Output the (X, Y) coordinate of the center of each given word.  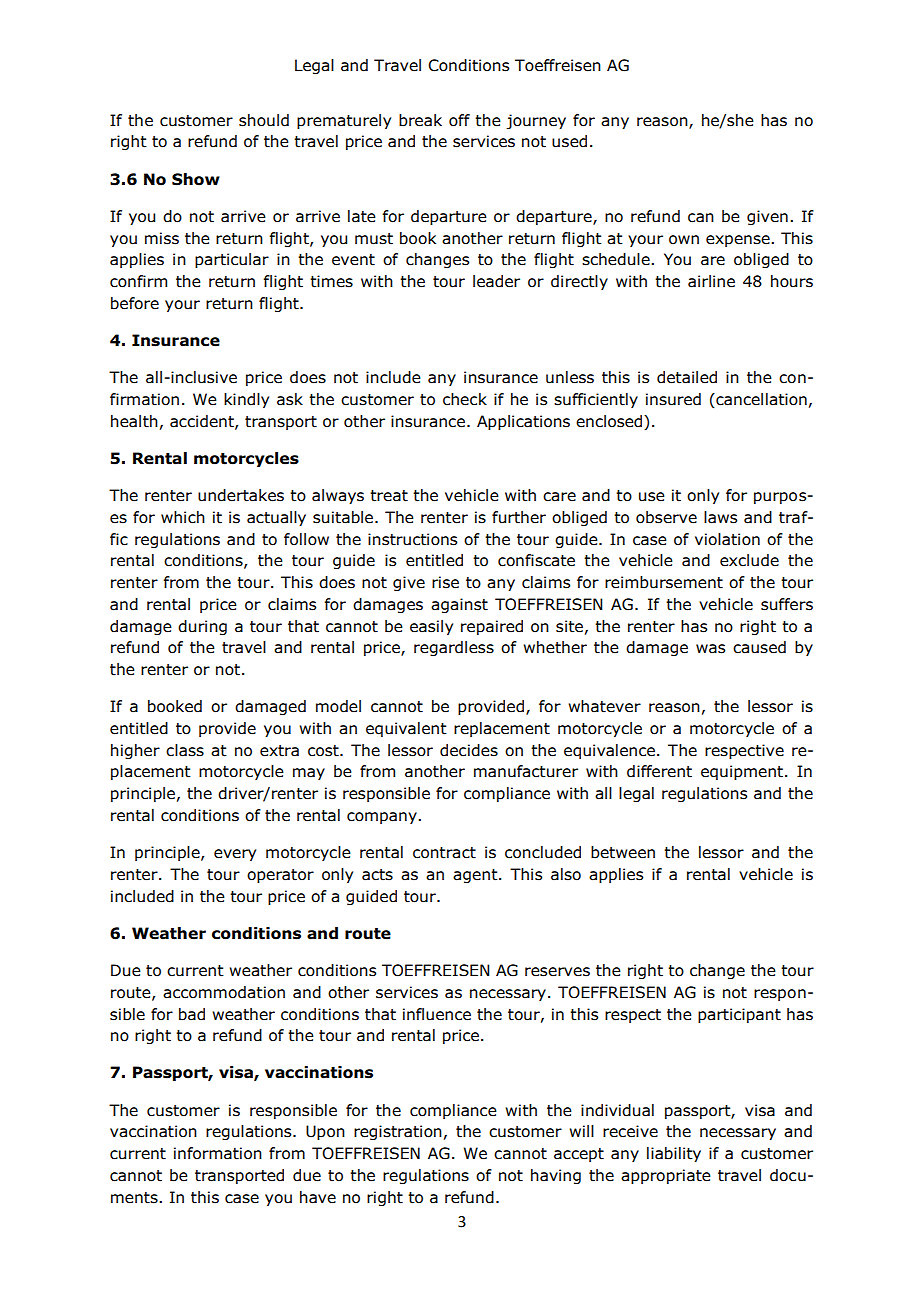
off (459, 120)
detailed (687, 377)
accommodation (224, 992)
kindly (246, 400)
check (465, 399)
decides (469, 750)
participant (739, 1015)
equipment (742, 772)
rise (445, 582)
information (218, 1153)
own (684, 240)
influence (437, 1014)
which (183, 517)
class (185, 750)
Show (196, 179)
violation (727, 539)
